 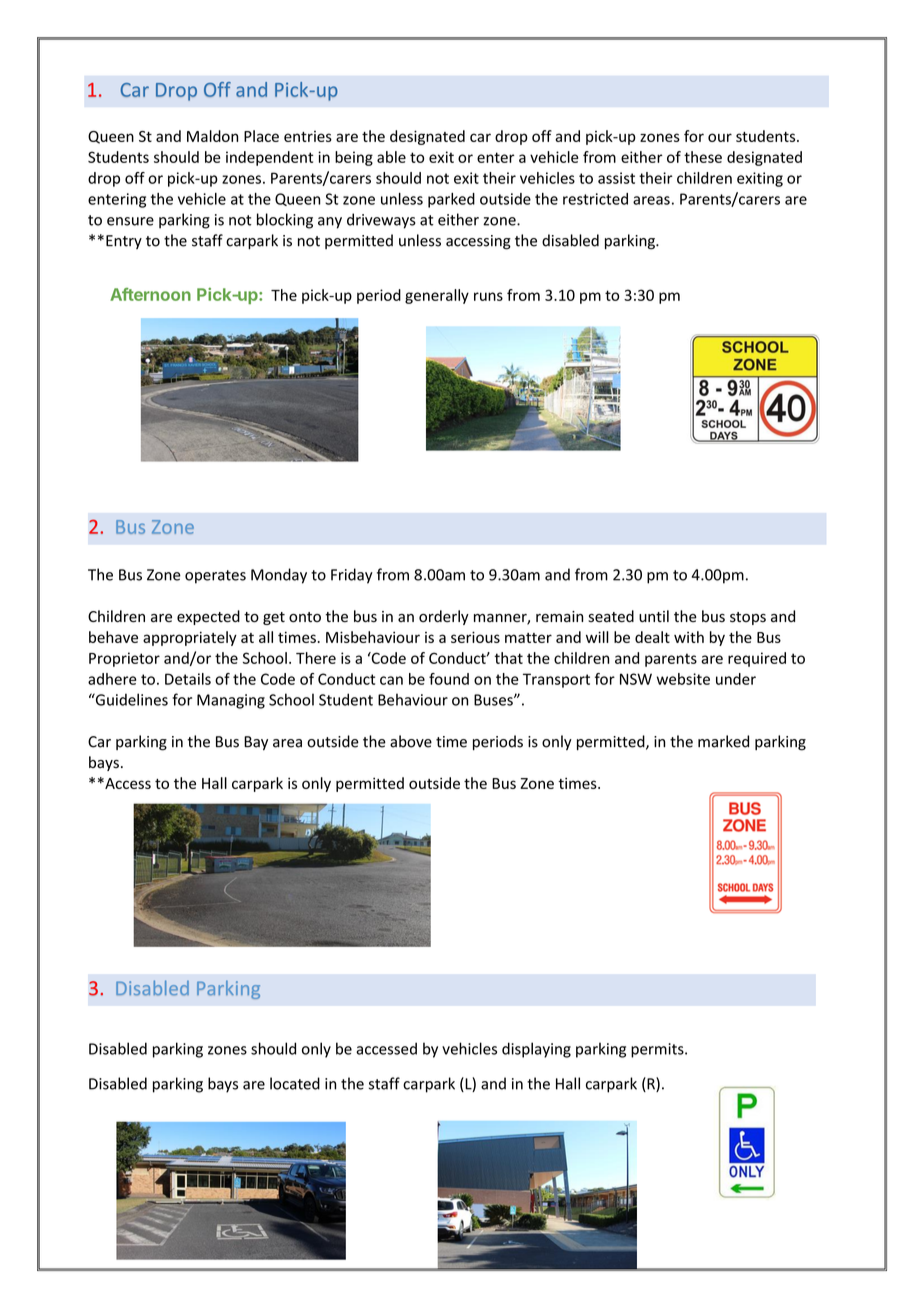 I want to click on until, so click(x=654, y=616).
